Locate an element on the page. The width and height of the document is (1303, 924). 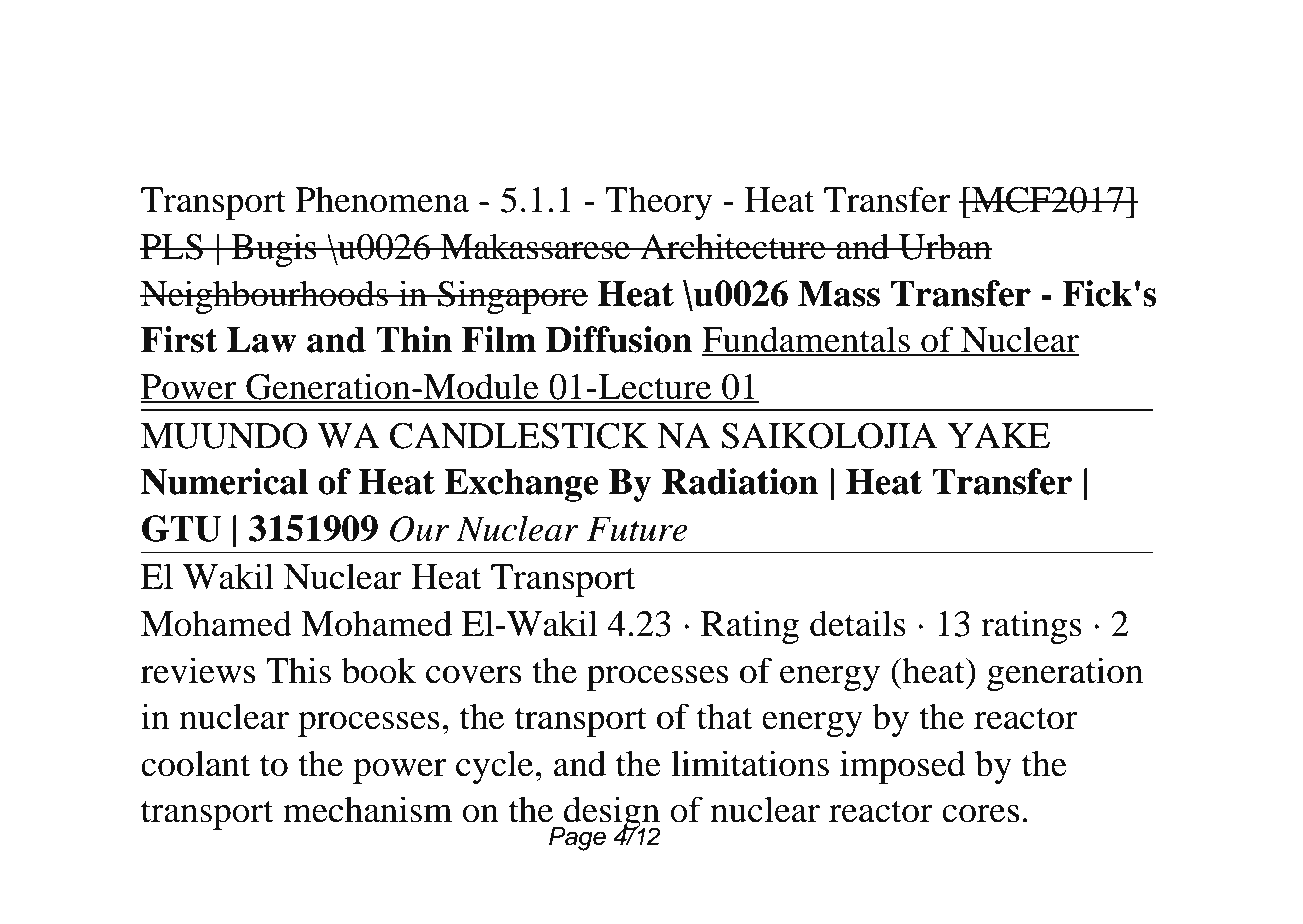
Type is located at coordinates (288, 80).
